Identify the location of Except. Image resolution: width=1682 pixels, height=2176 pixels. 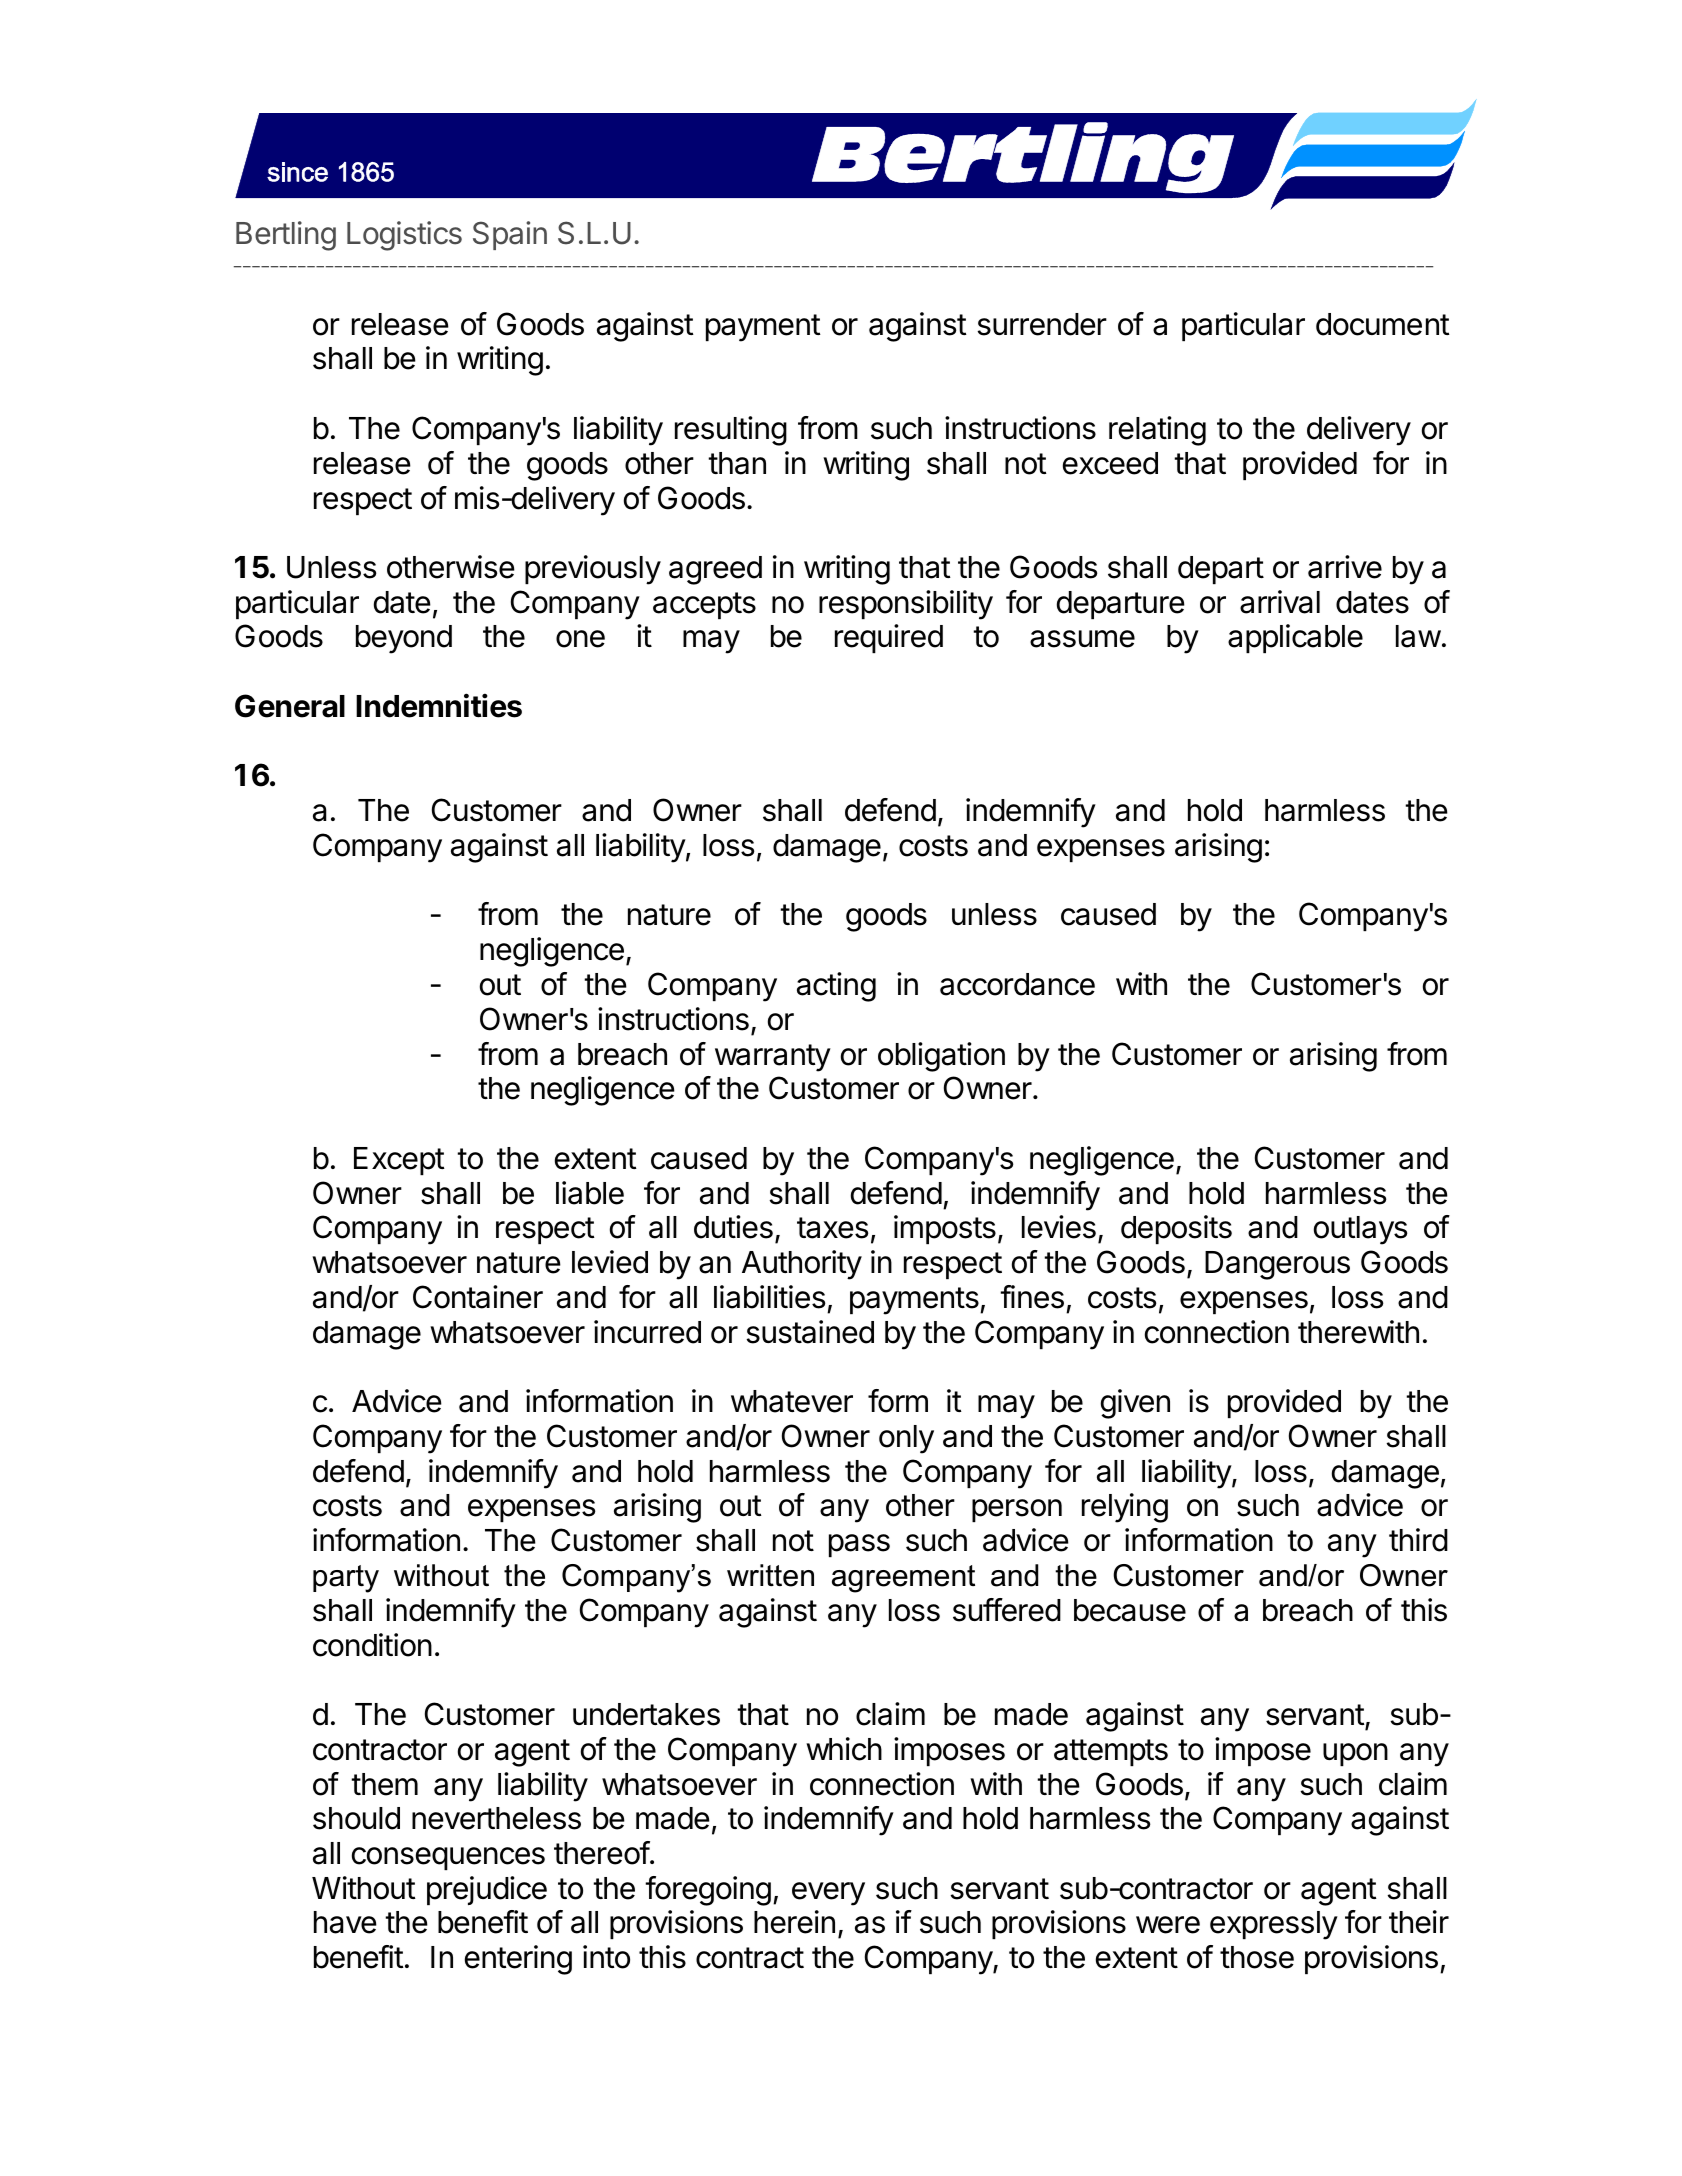
(399, 1161).
